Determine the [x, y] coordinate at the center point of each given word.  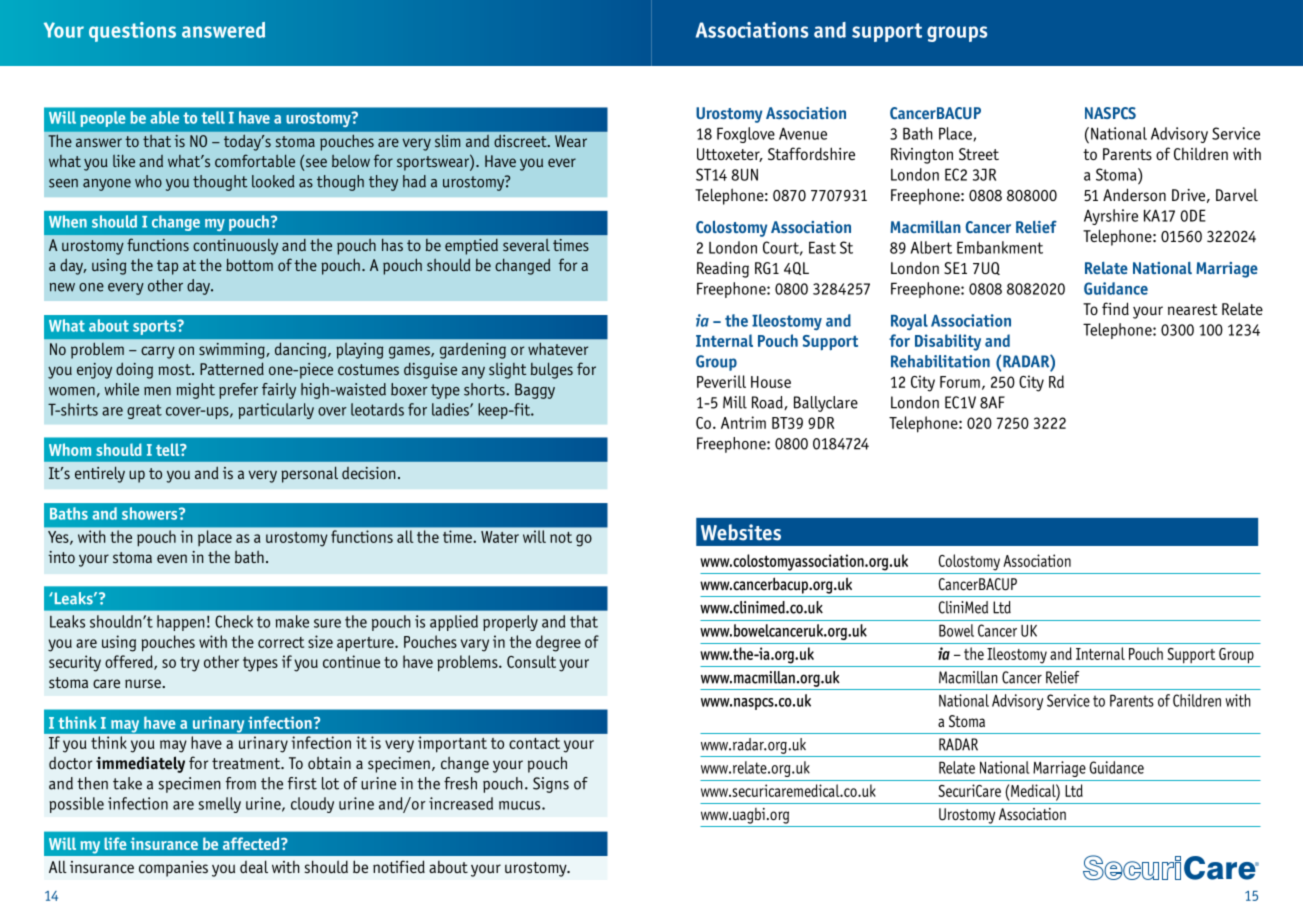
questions [132, 32]
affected [252, 843]
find [1115, 308]
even [172, 558]
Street [979, 154]
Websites [741, 532]
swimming [232, 351]
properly [510, 623]
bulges [552, 370]
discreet [522, 141]
